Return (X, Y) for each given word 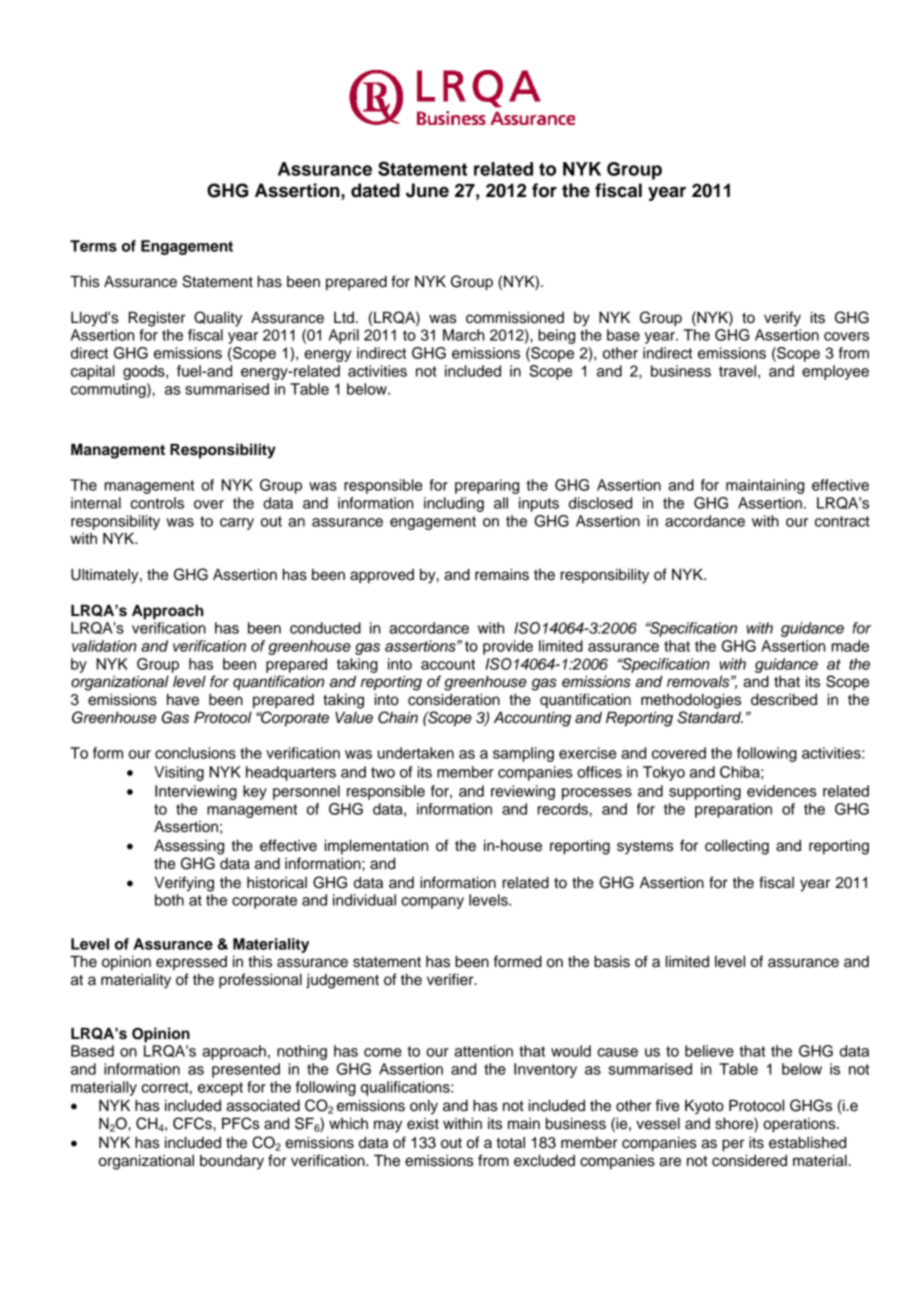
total (510, 1143)
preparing (487, 486)
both (169, 900)
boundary (232, 1162)
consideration (454, 700)
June (427, 190)
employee (835, 372)
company (432, 903)
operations (800, 1125)
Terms (93, 246)
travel (737, 371)
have (183, 700)
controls (157, 503)
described (784, 700)
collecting (737, 847)
